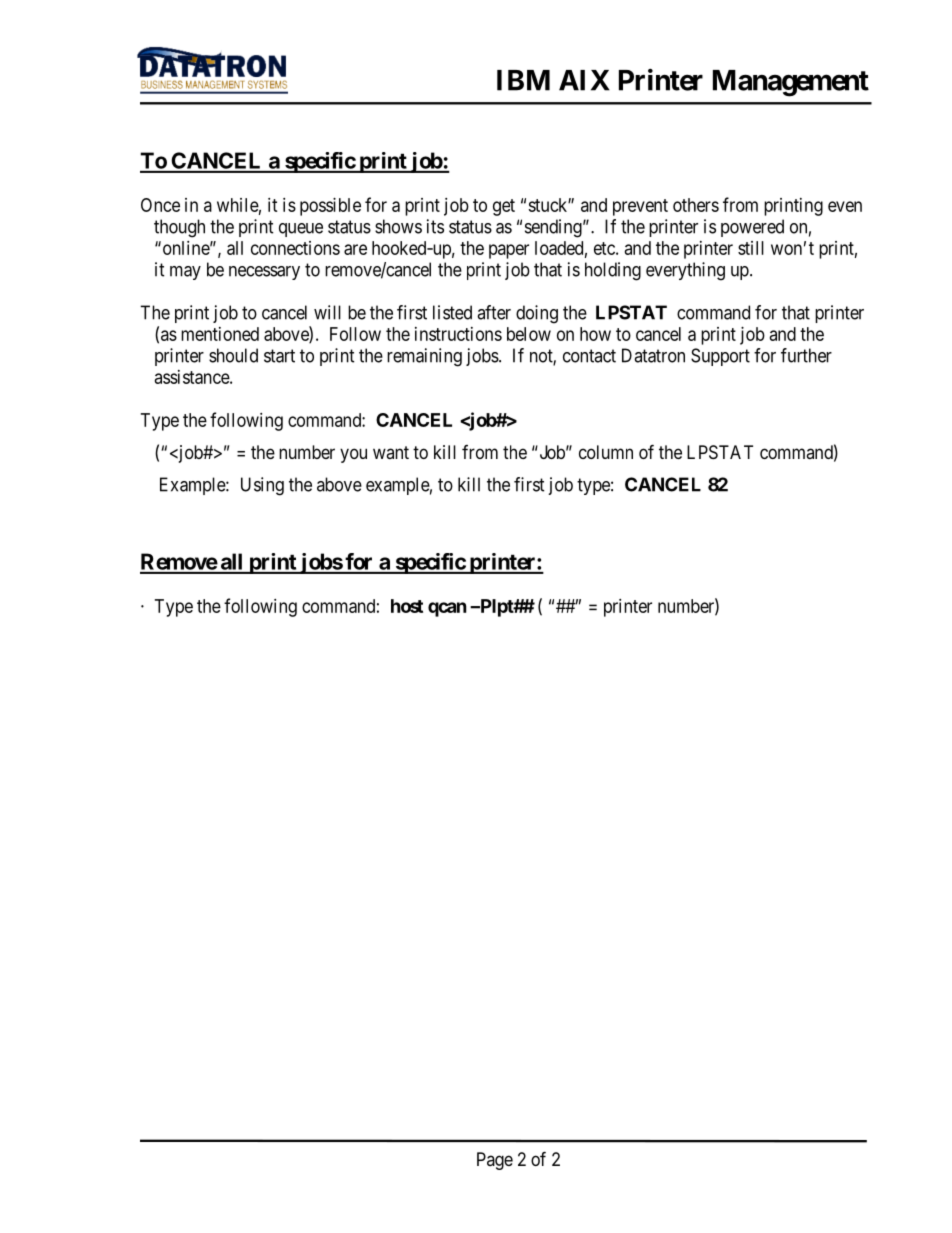 The height and width of the page is (1233, 952). Describe the element at coordinates (523, 80) in the page. I see `IBM` at that location.
